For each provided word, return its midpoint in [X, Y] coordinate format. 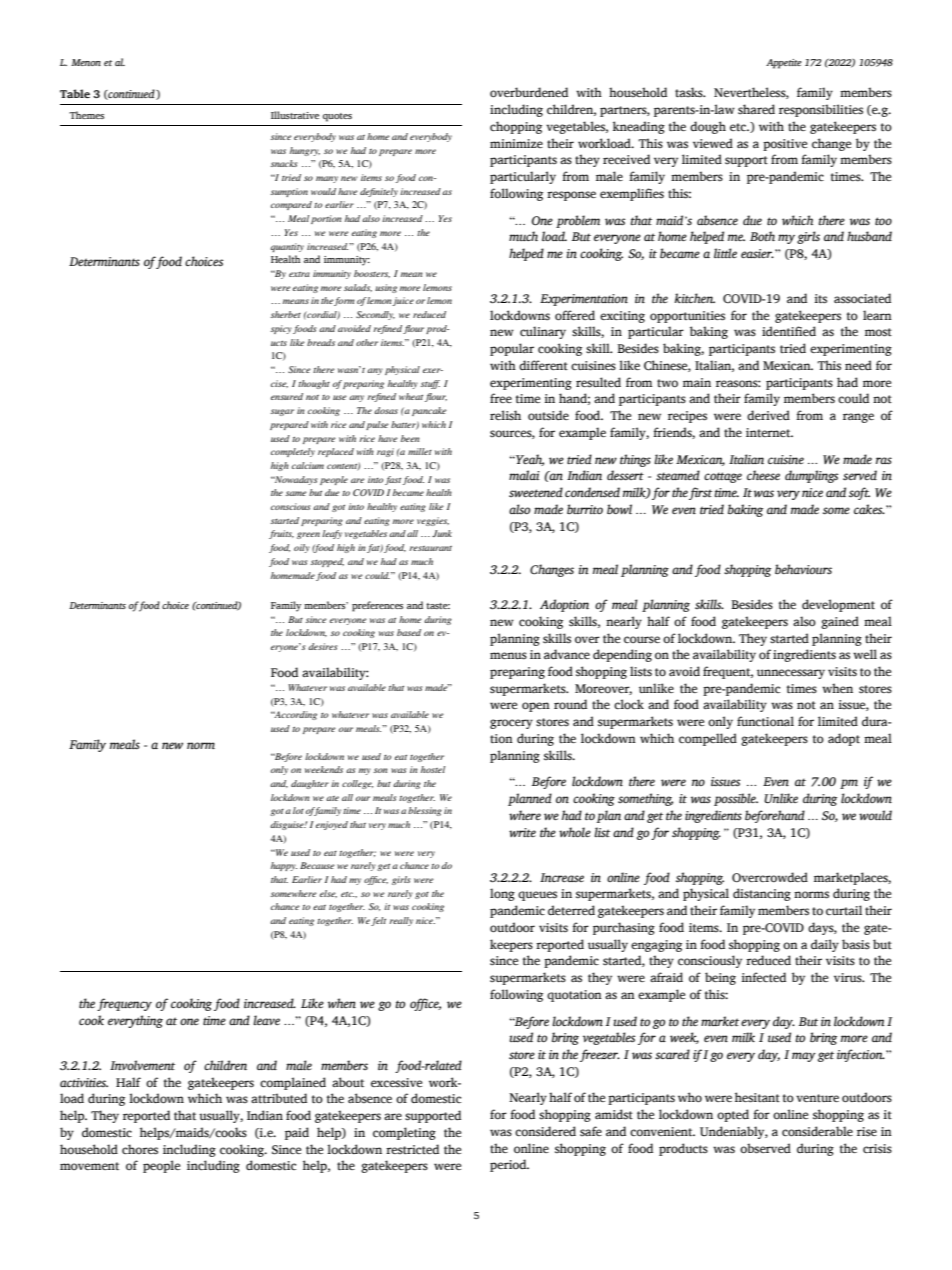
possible [736, 799]
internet [769, 432]
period [509, 1165]
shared [756, 109]
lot [298, 810]
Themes [86, 115]
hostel [433, 769]
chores [140, 1149]
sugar [282, 412]
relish [505, 415]
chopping [516, 127]
